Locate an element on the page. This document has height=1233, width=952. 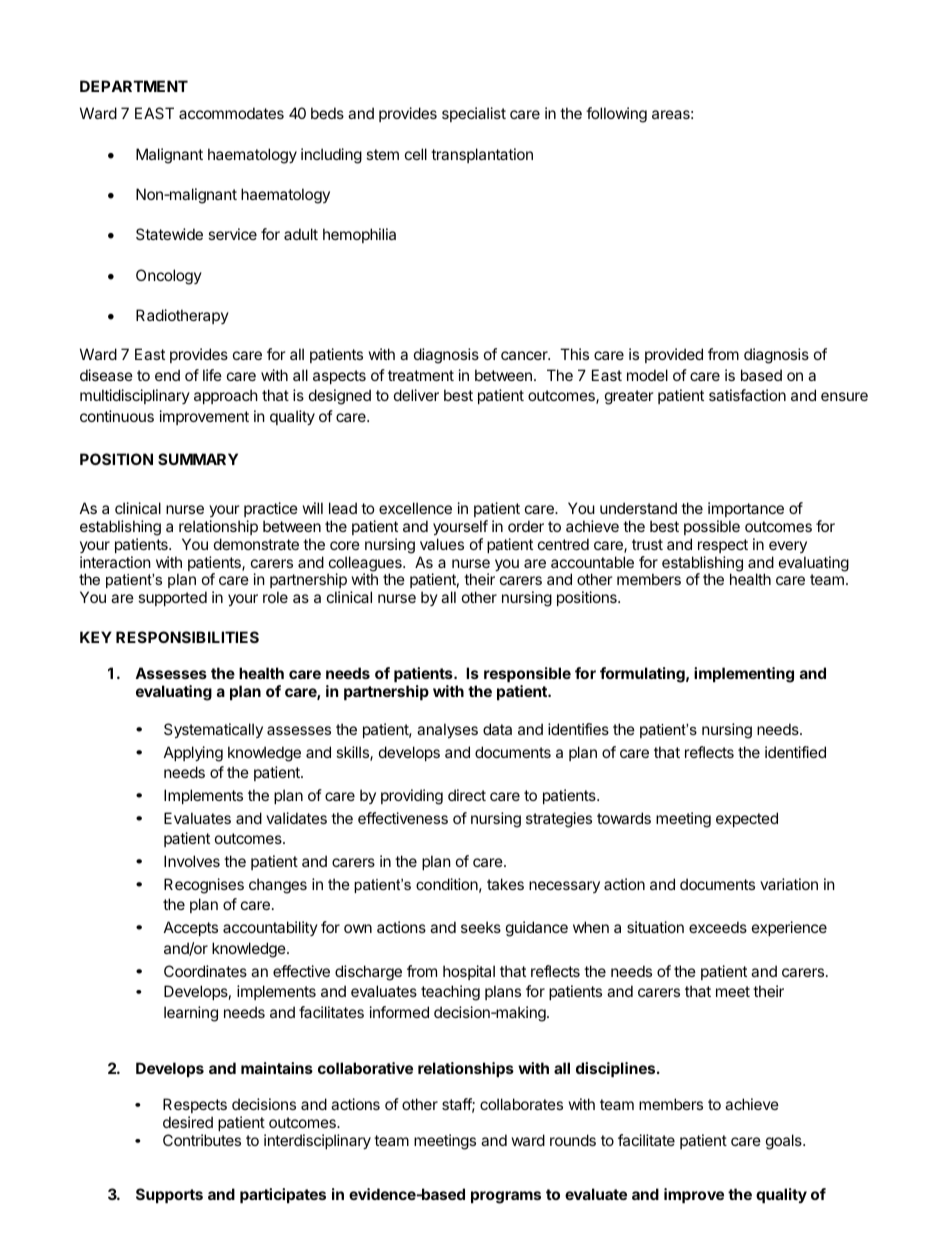
Contributes is located at coordinates (202, 1140).
